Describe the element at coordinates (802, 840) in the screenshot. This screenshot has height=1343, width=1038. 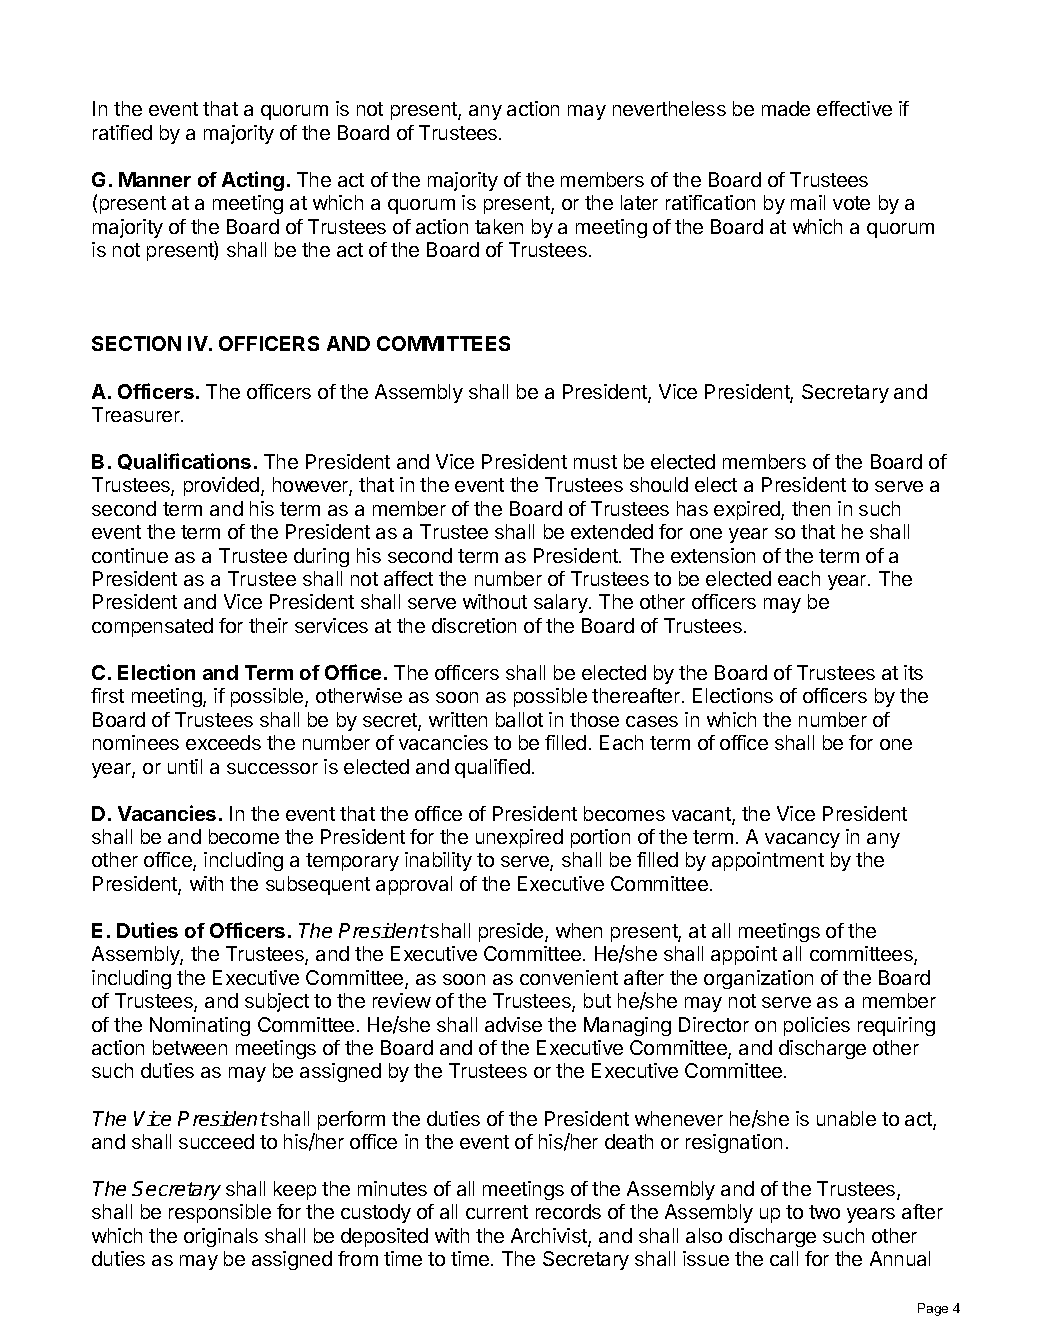
I see `vacancy` at that location.
